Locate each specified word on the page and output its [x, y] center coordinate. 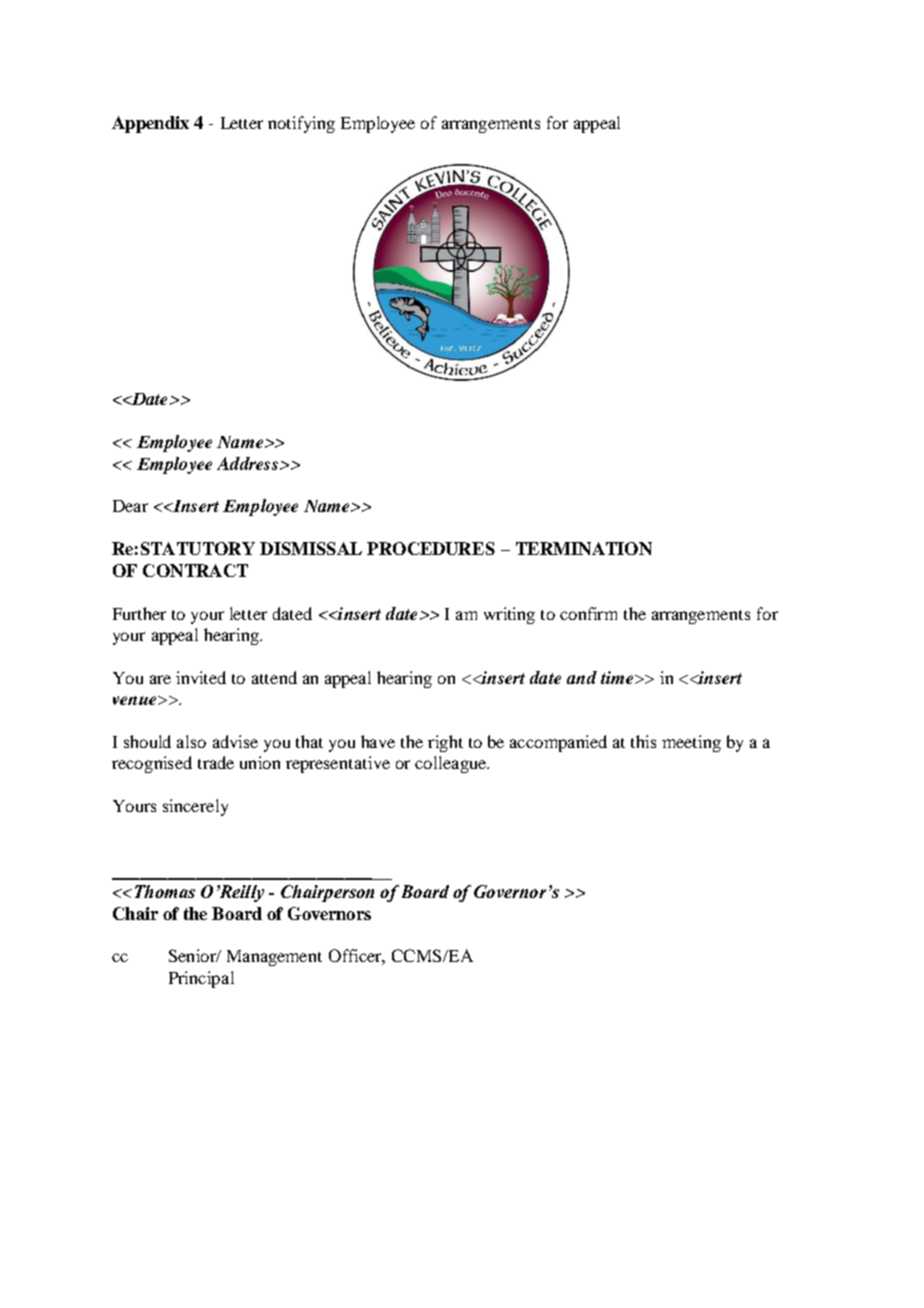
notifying [301, 124]
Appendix [150, 124]
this [643, 741]
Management [274, 958]
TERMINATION [584, 548]
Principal [201, 979]
